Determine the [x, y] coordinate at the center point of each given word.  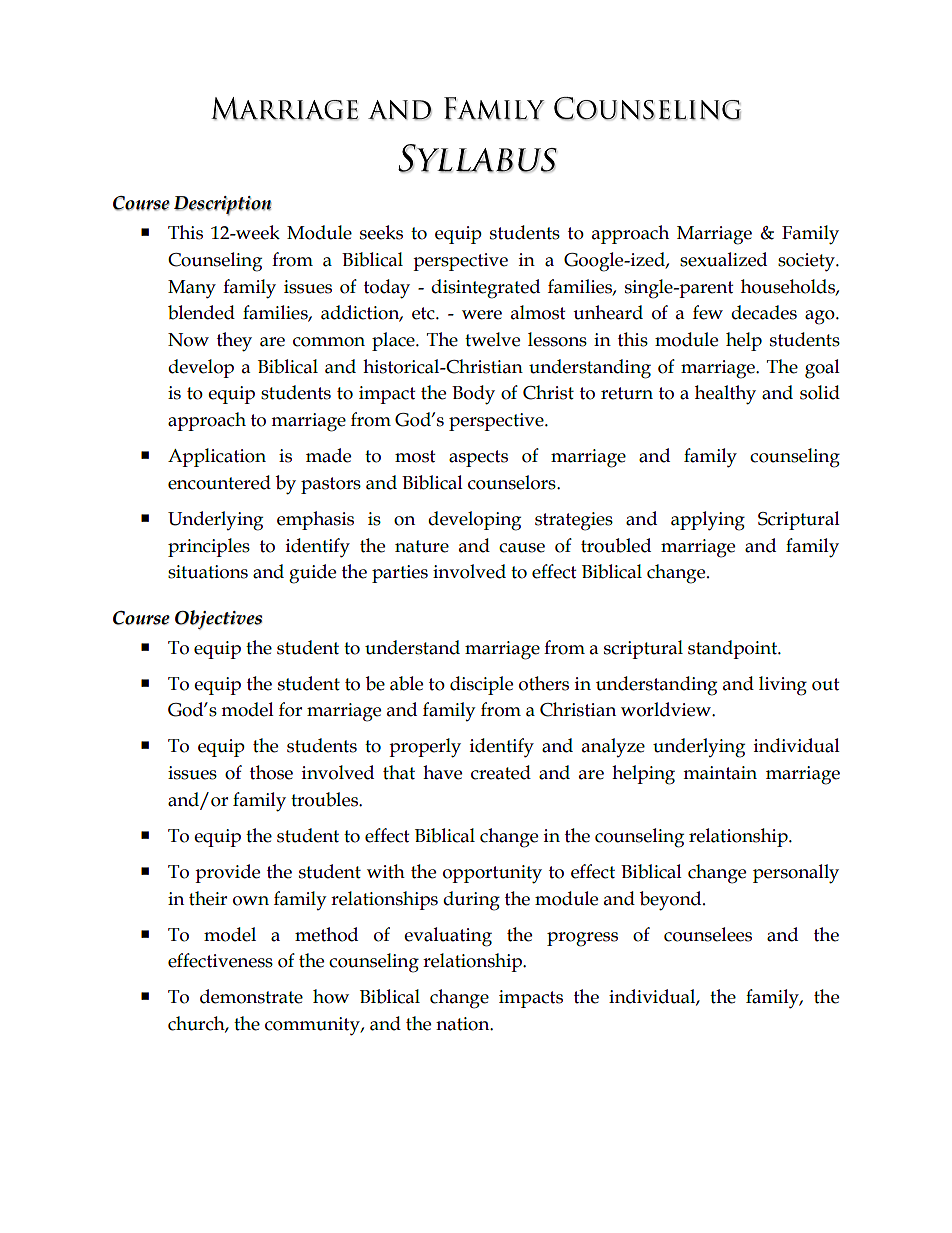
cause [522, 548]
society [807, 262]
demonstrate [251, 996]
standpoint [734, 649]
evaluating [448, 937]
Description [223, 205]
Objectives [219, 619]
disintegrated [485, 289]
